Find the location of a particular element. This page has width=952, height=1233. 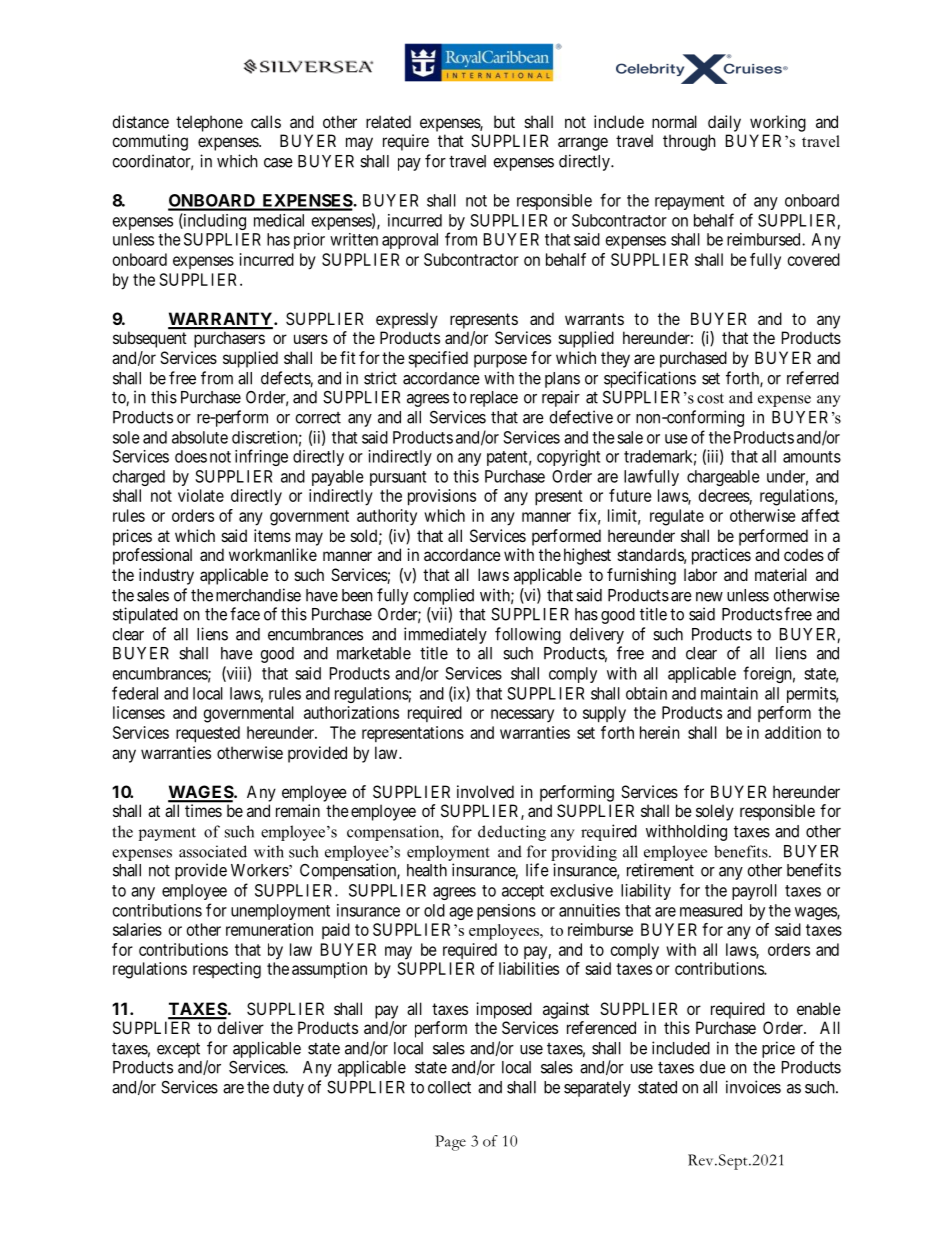

telephone is located at coordinates (209, 123).
